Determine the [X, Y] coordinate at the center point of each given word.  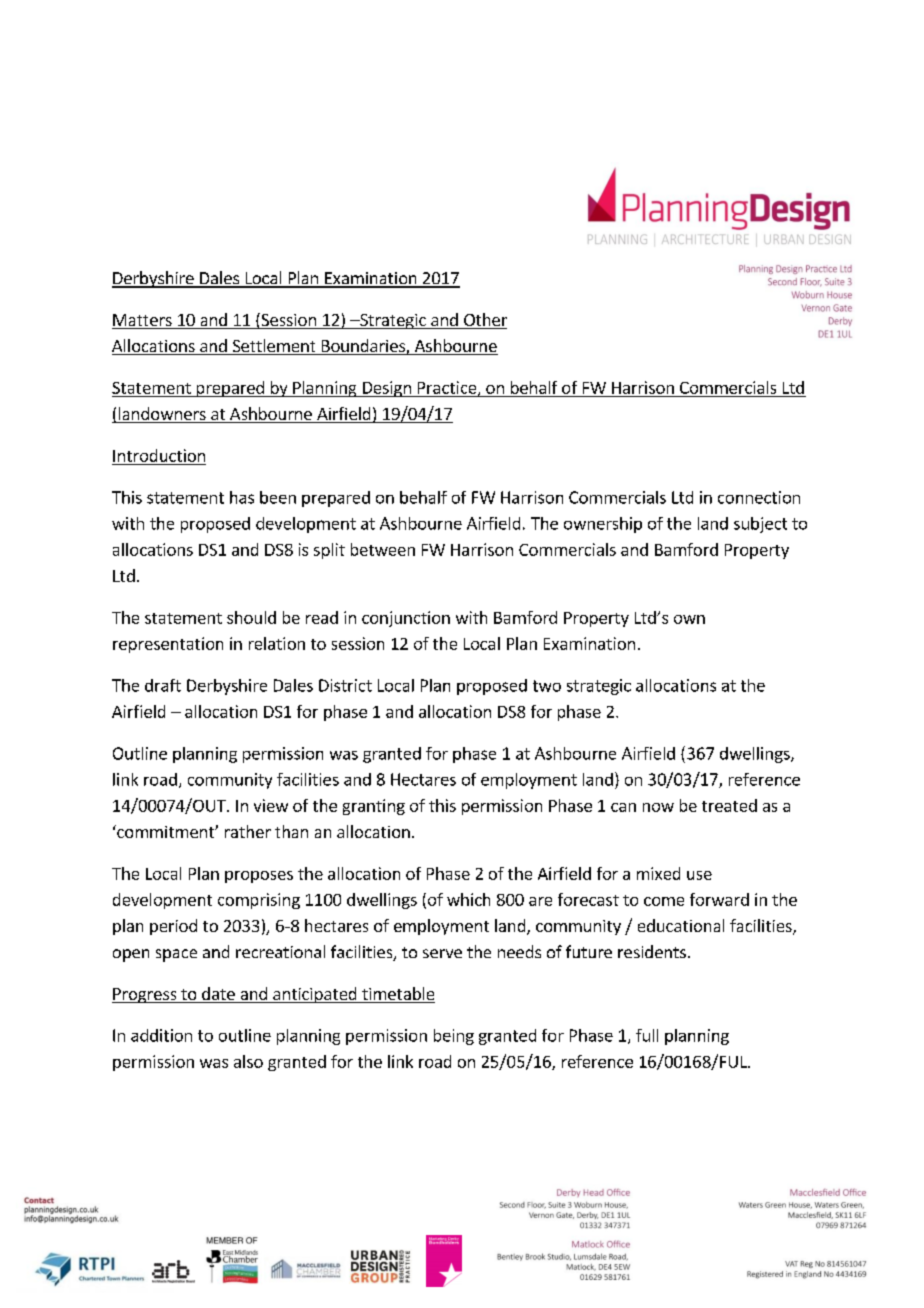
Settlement [274, 347]
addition [161, 1035]
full [647, 1035]
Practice [448, 388]
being [454, 1037]
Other [484, 321]
